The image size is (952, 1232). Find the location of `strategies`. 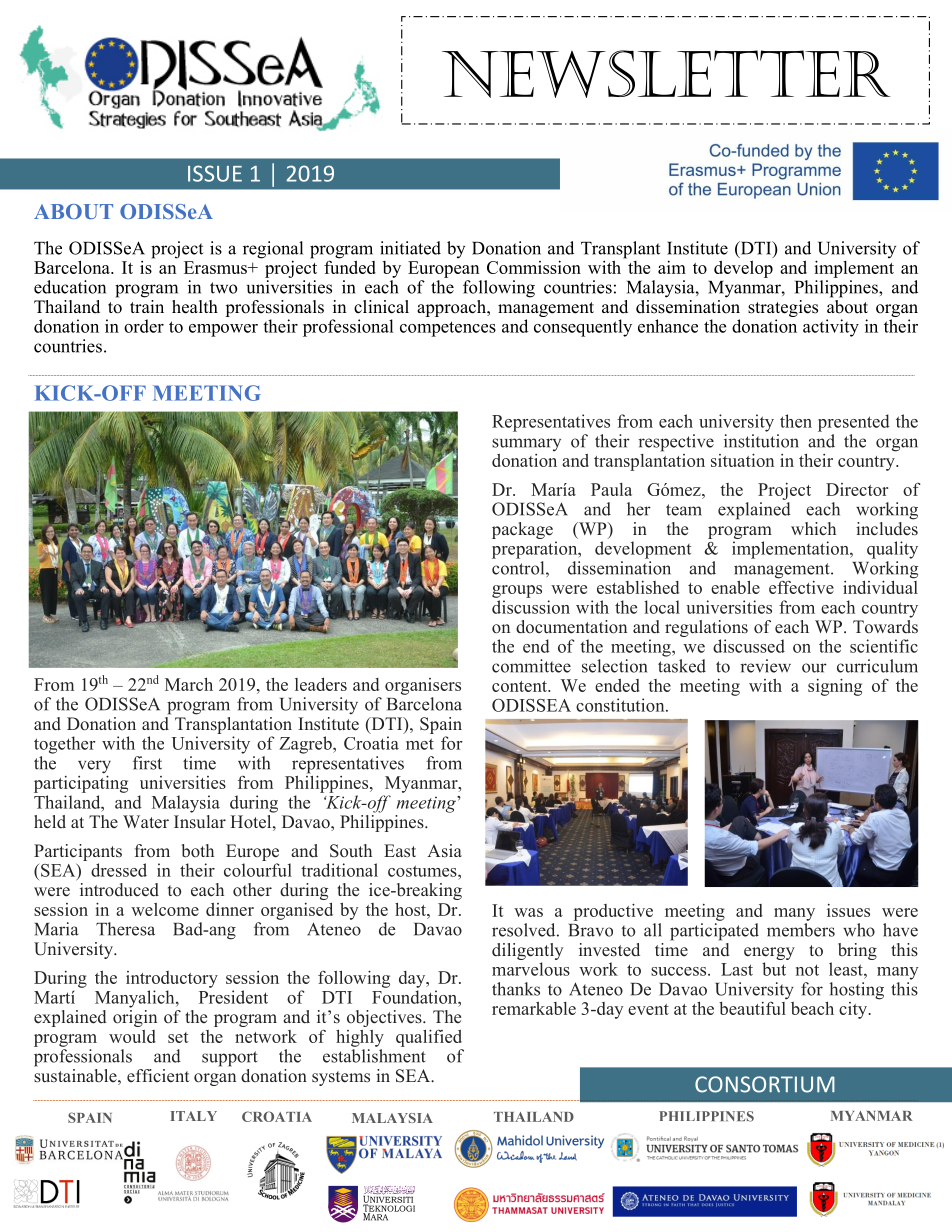

strategies is located at coordinates (783, 308).
